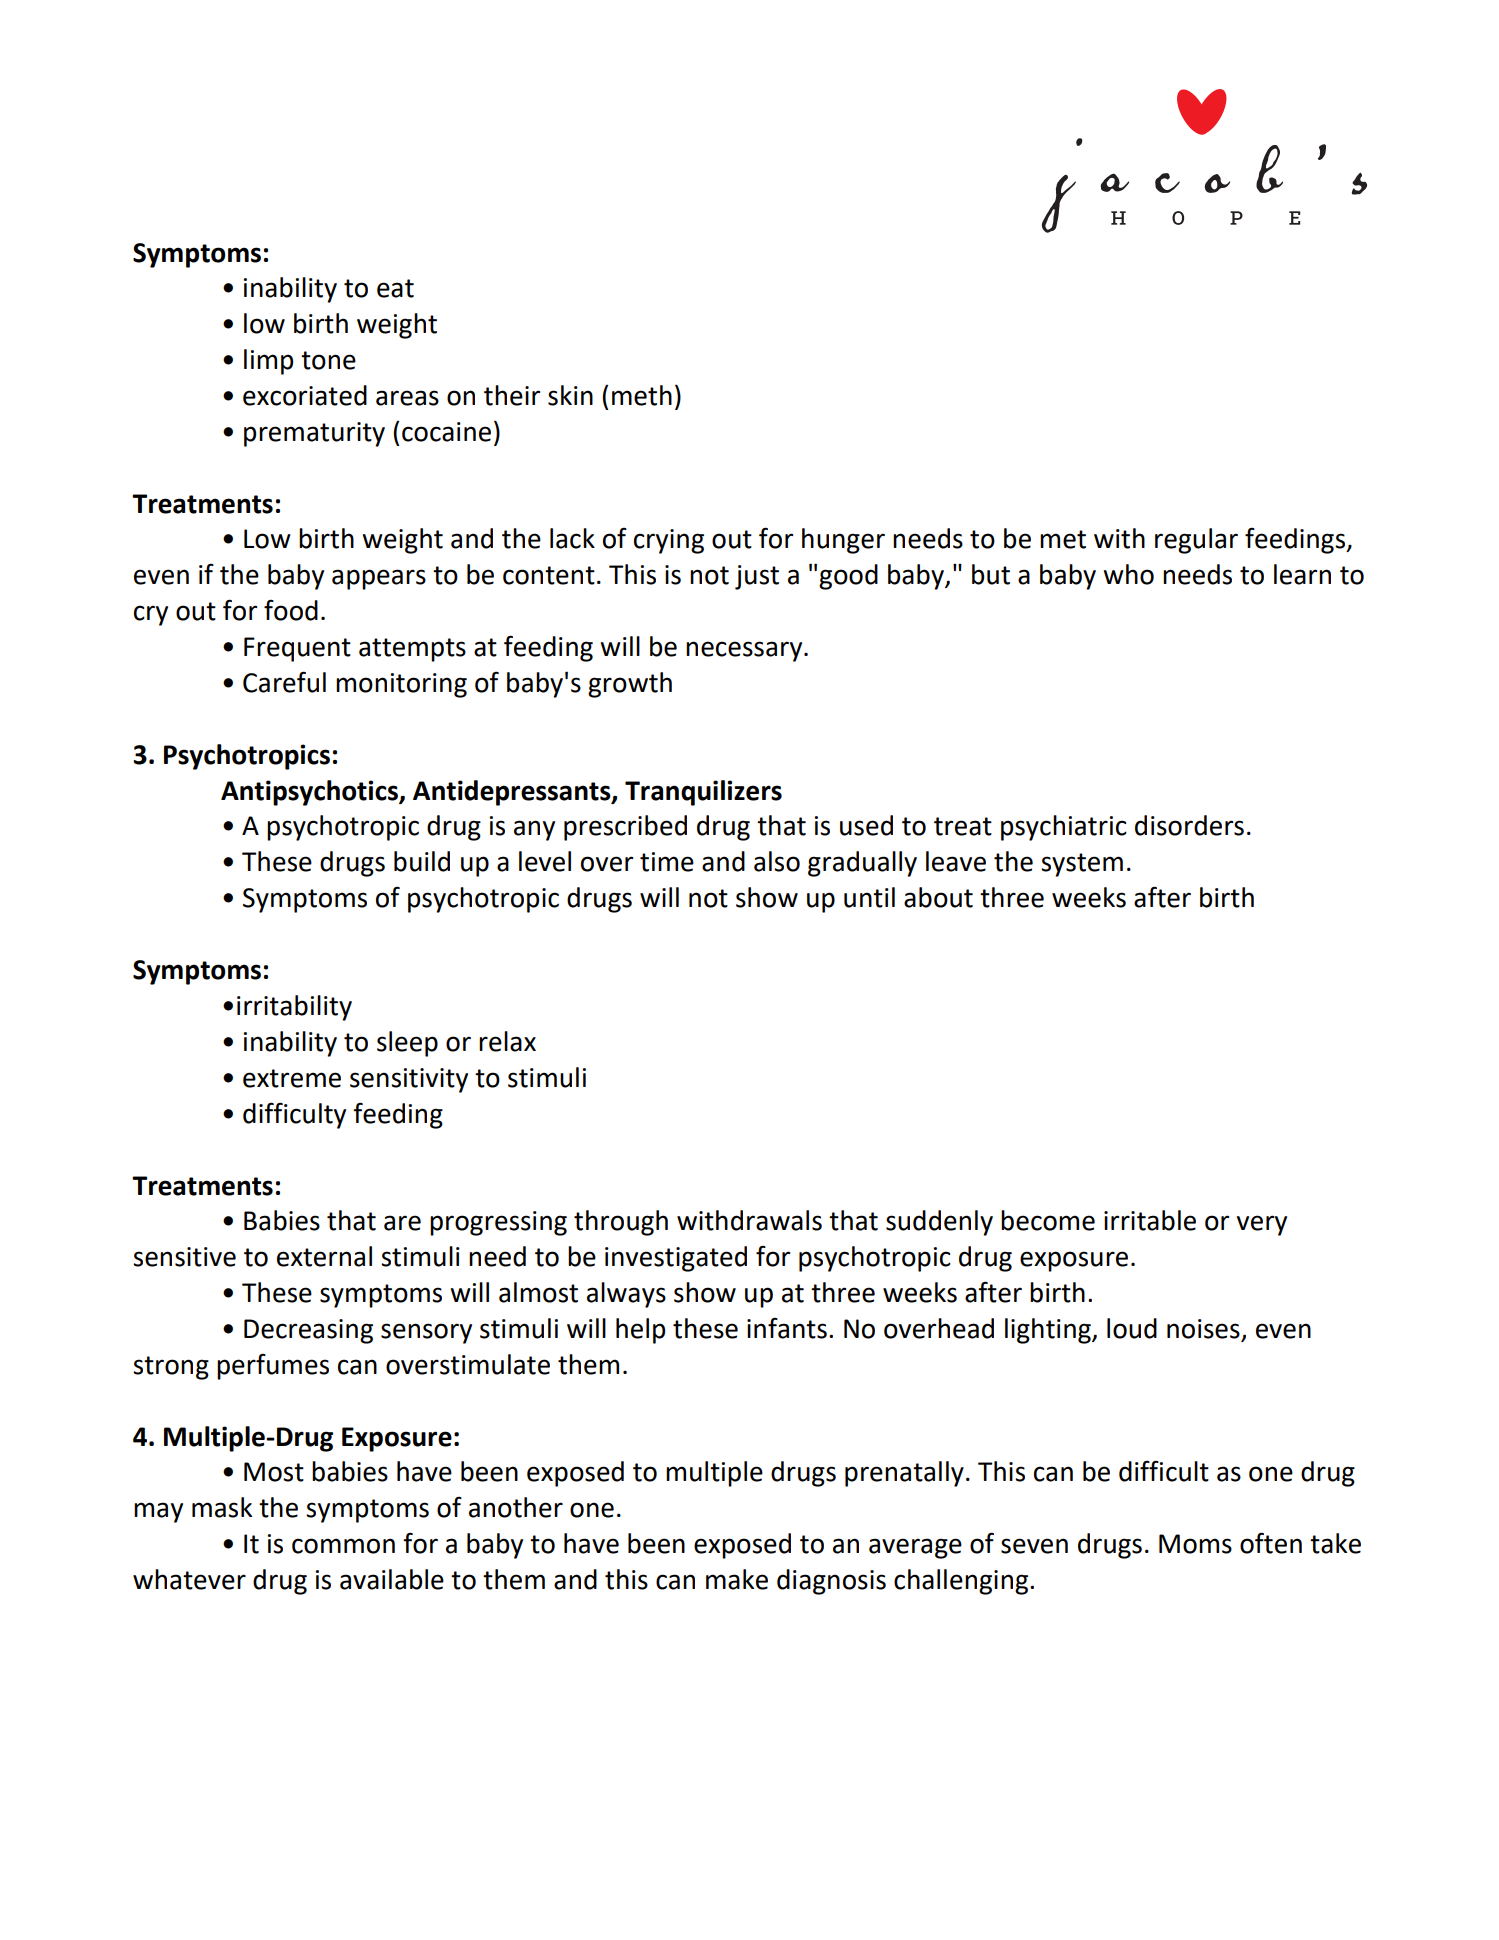 The image size is (1499, 1940). Describe the element at coordinates (745, 651) in the image. I see `necessary` at that location.
